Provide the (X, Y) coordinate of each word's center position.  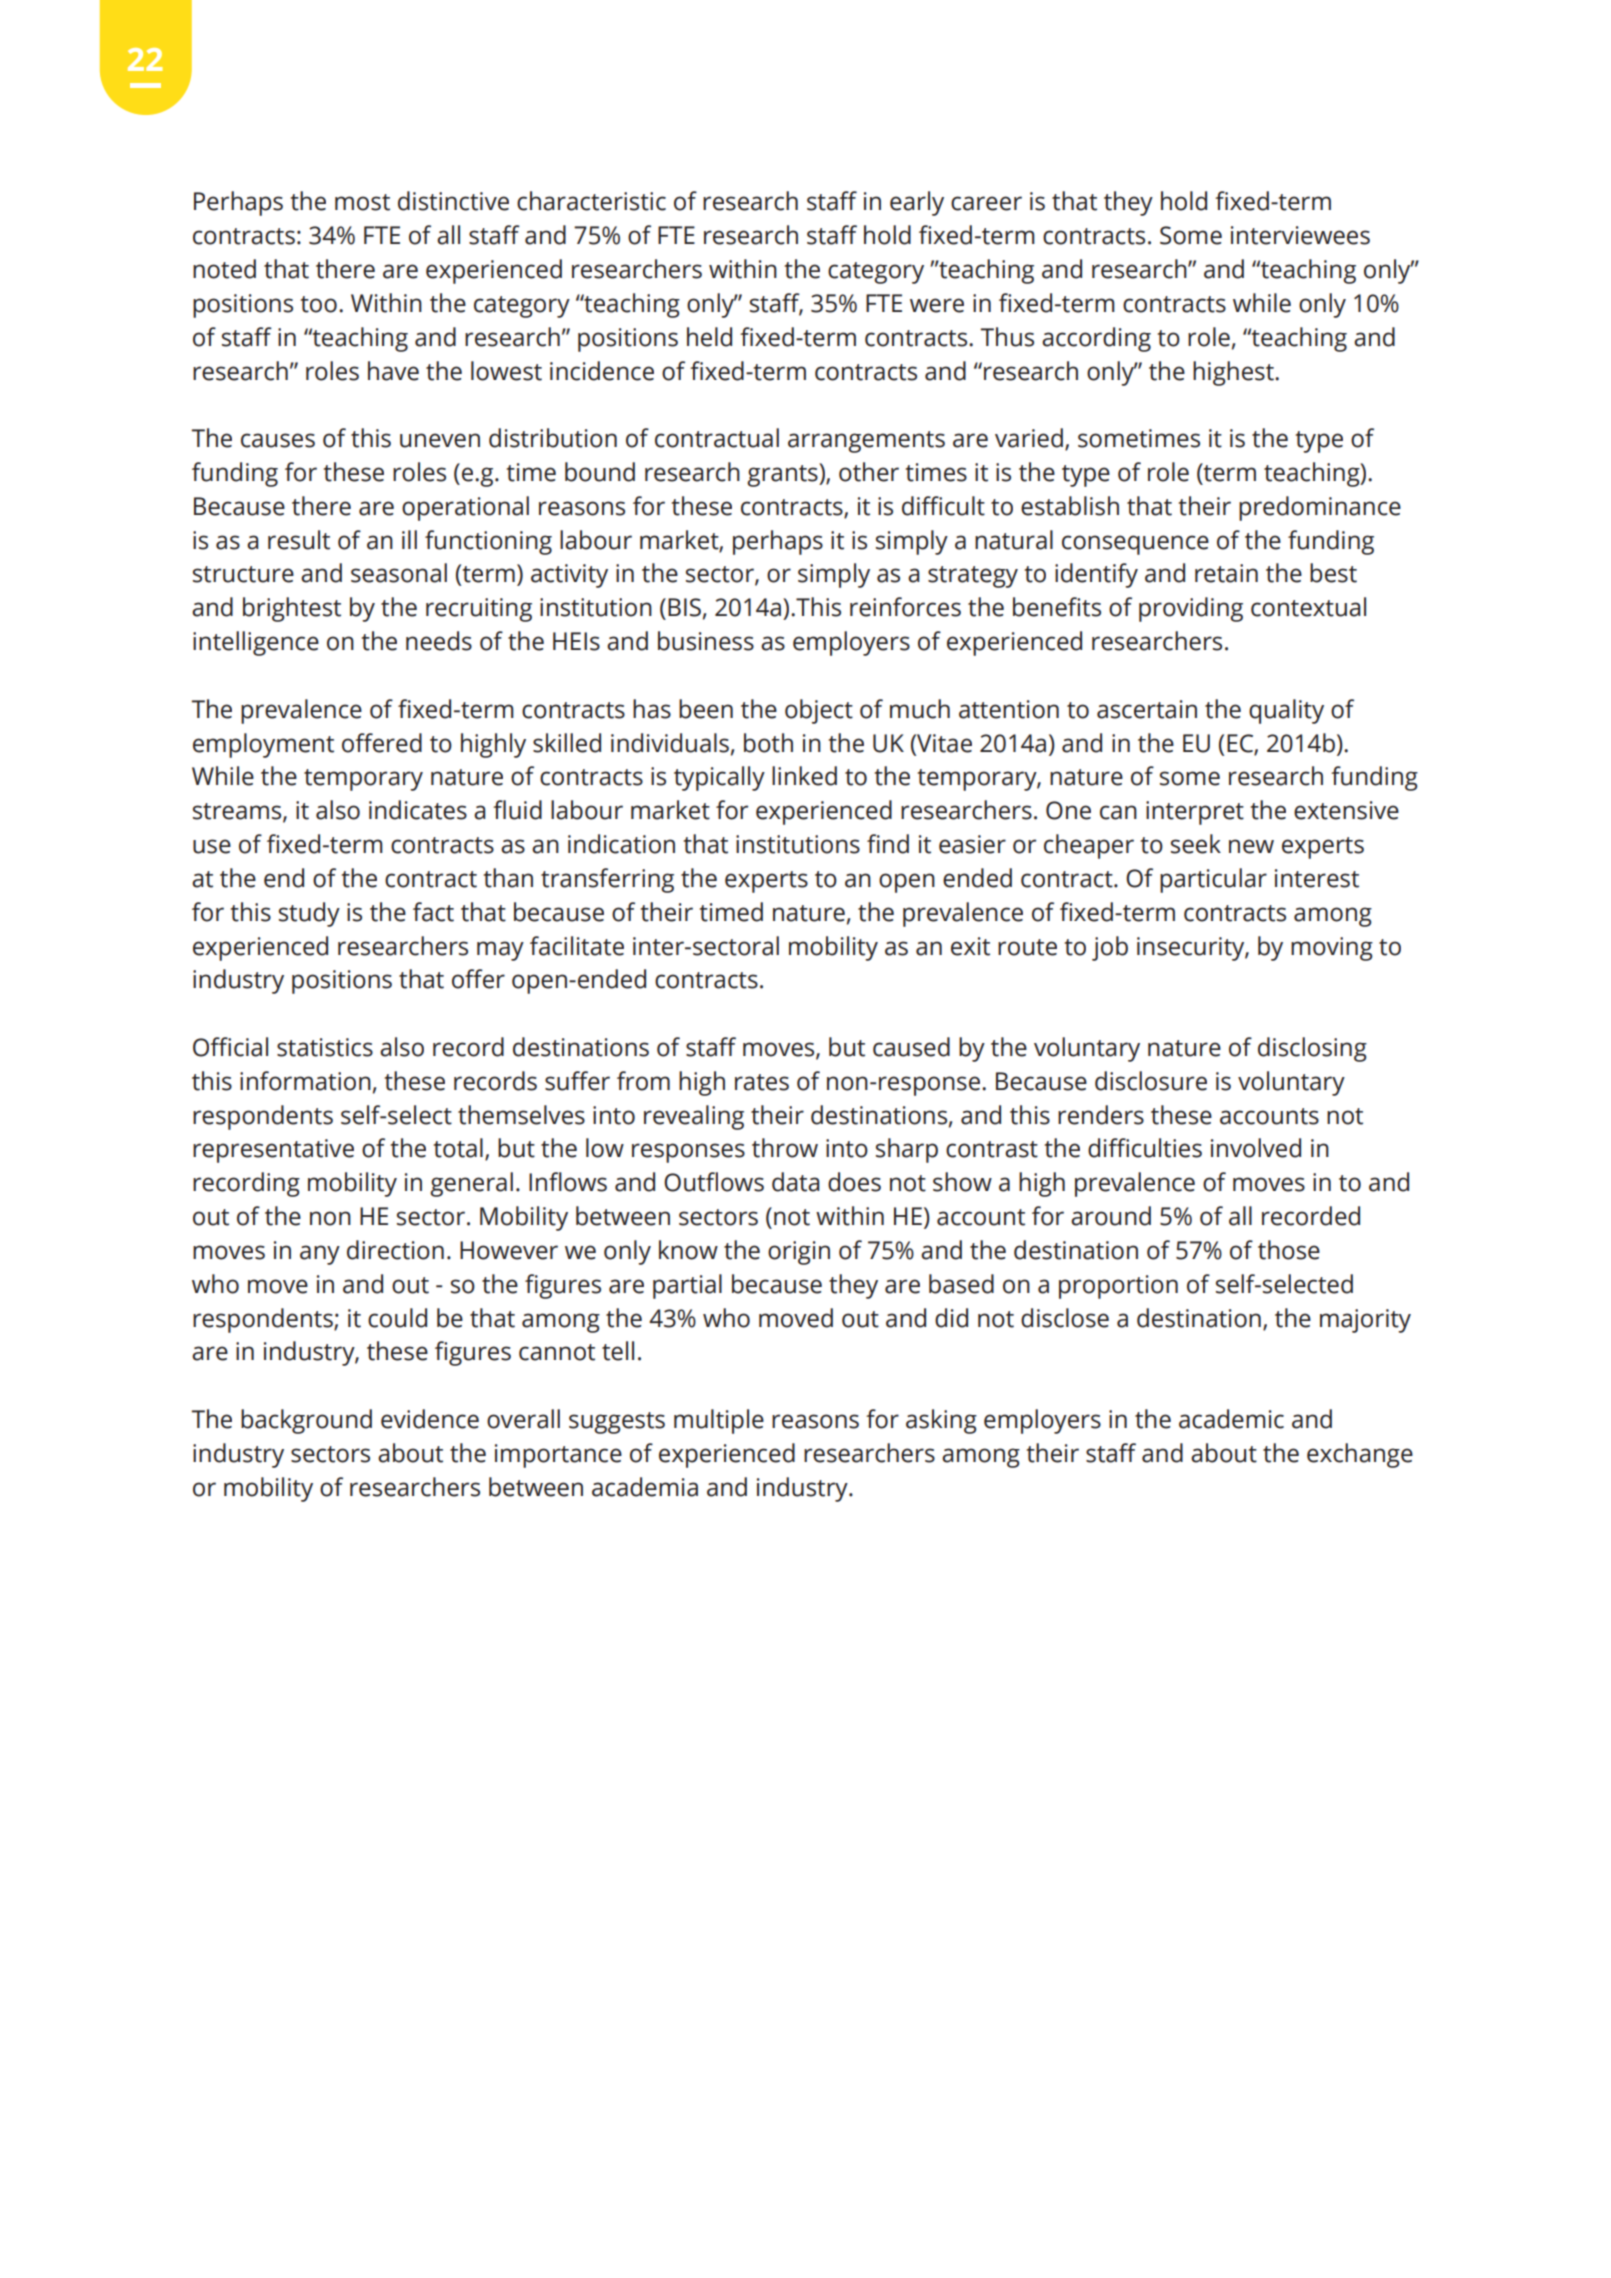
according (1096, 339)
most (362, 202)
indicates (418, 810)
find (888, 844)
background (306, 1421)
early (917, 203)
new (1251, 846)
